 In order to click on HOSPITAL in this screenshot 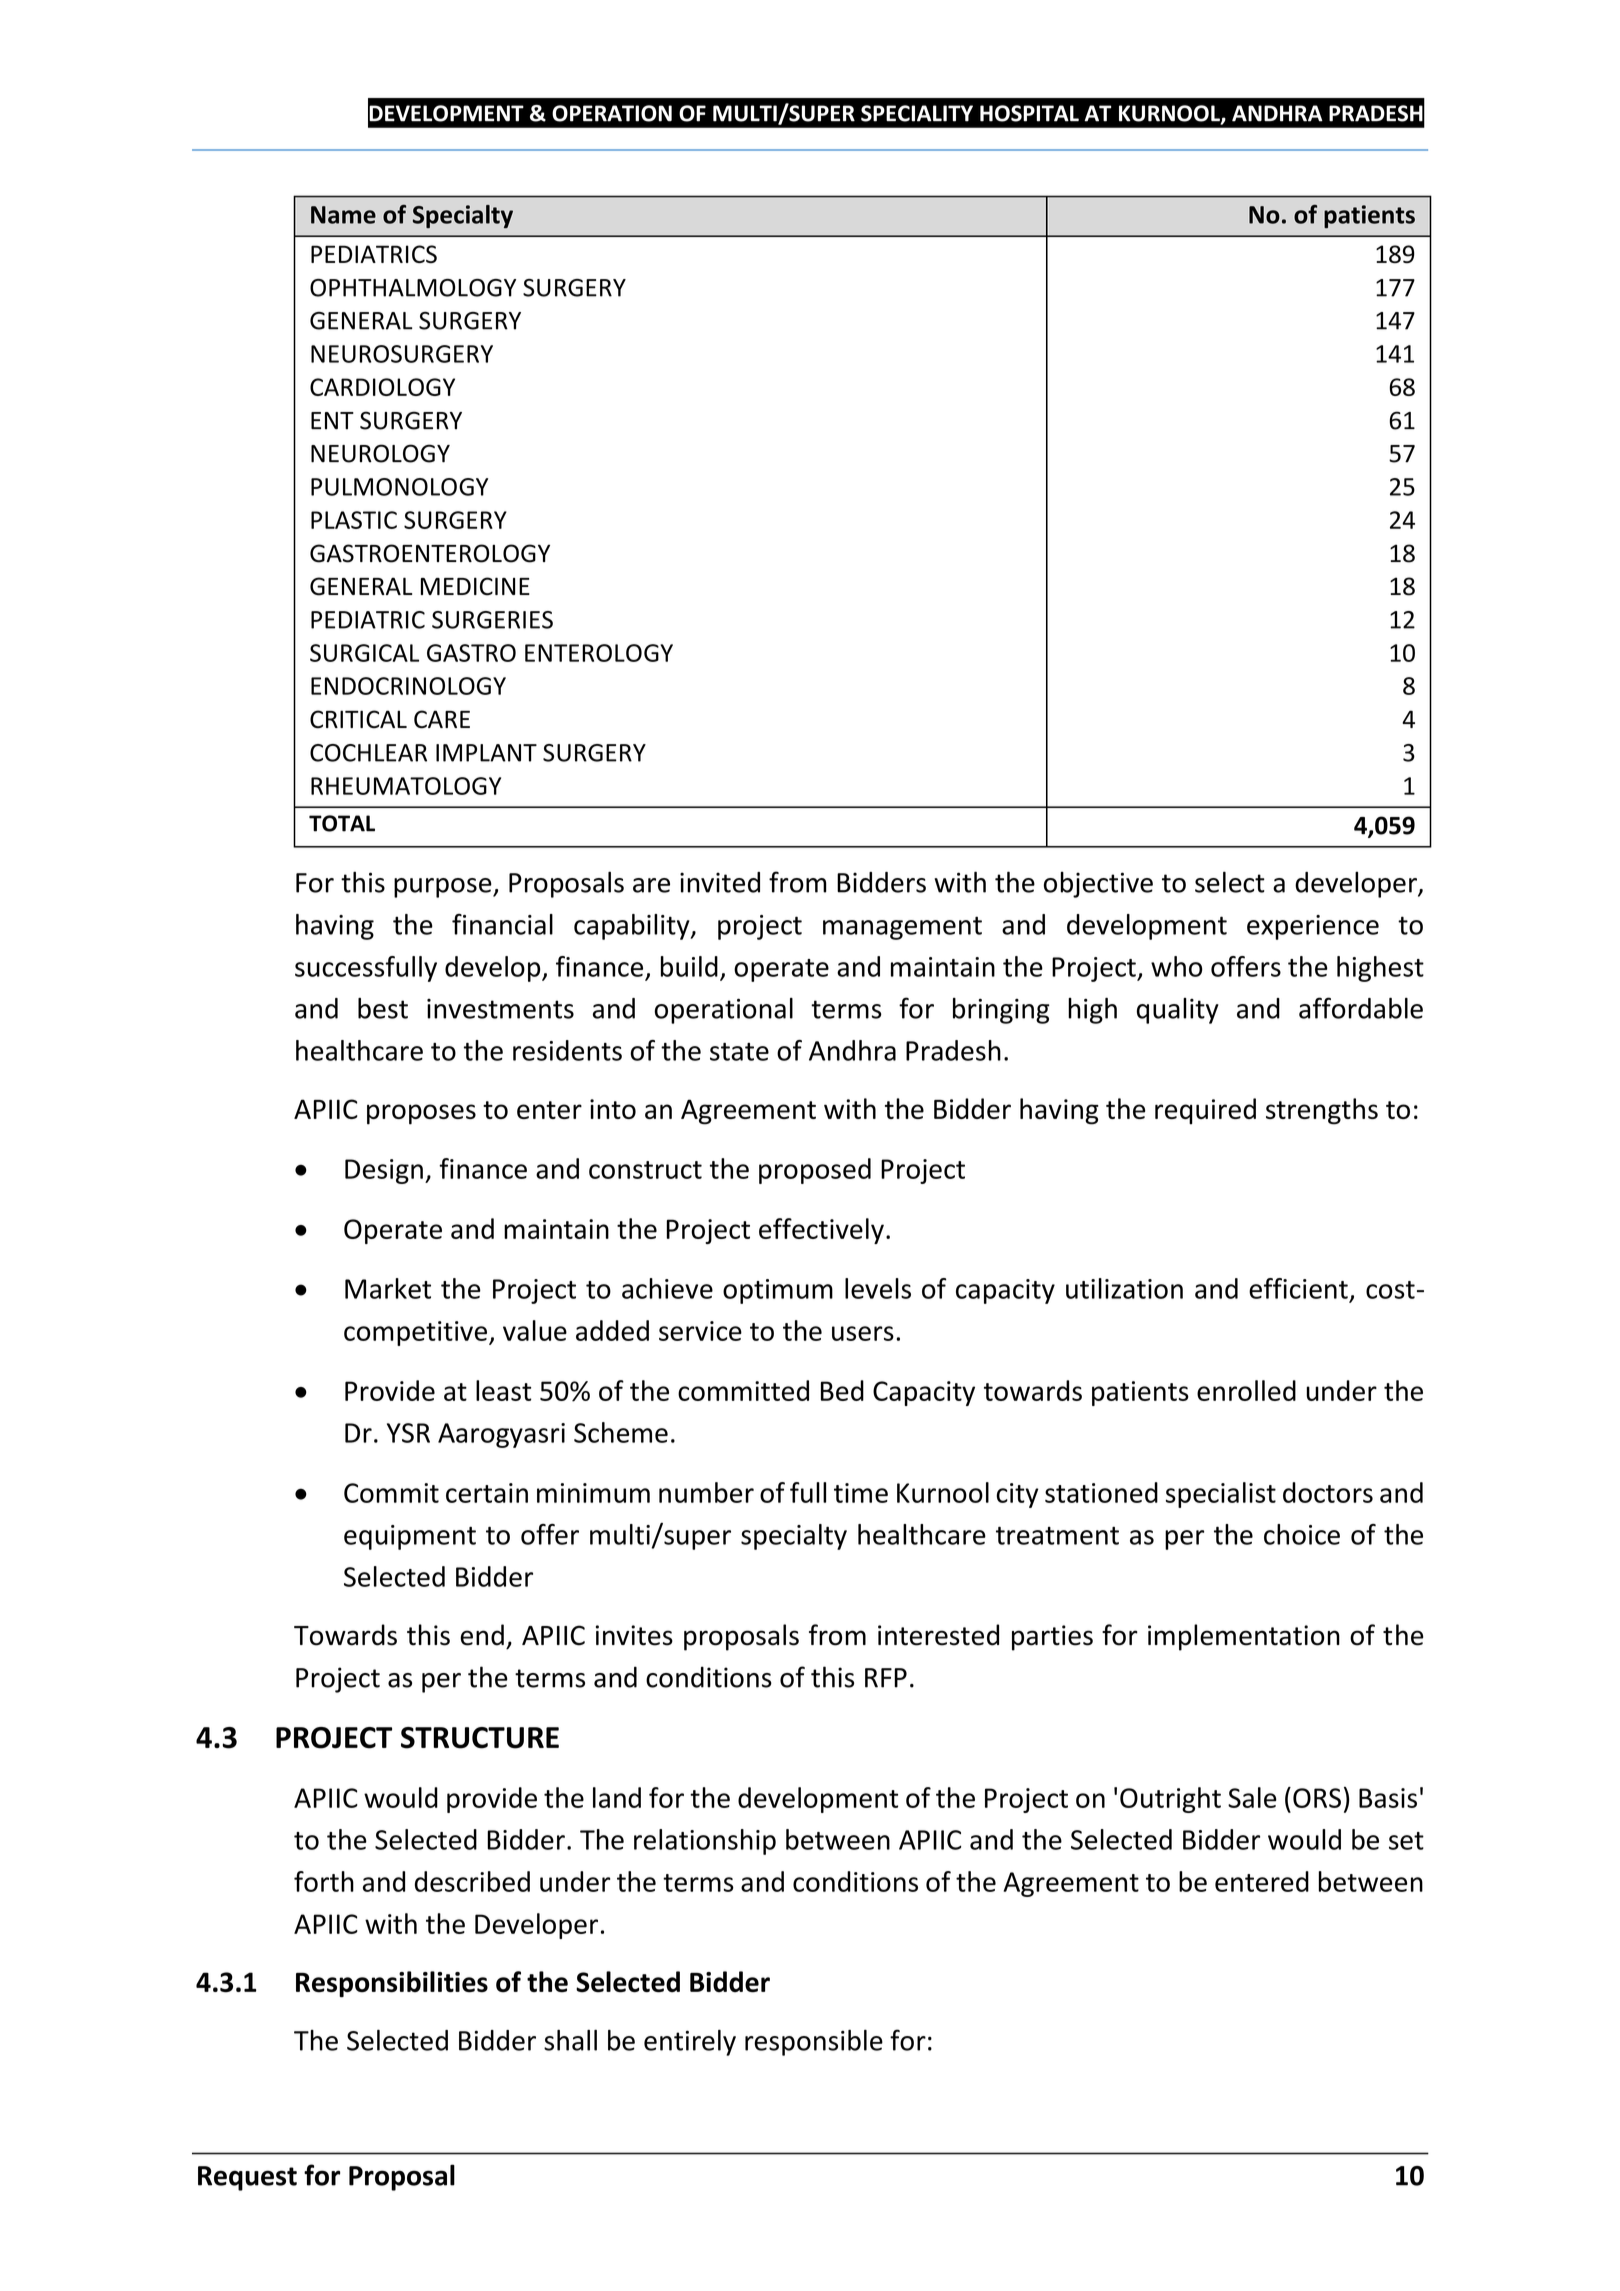, I will do `click(1029, 113)`.
